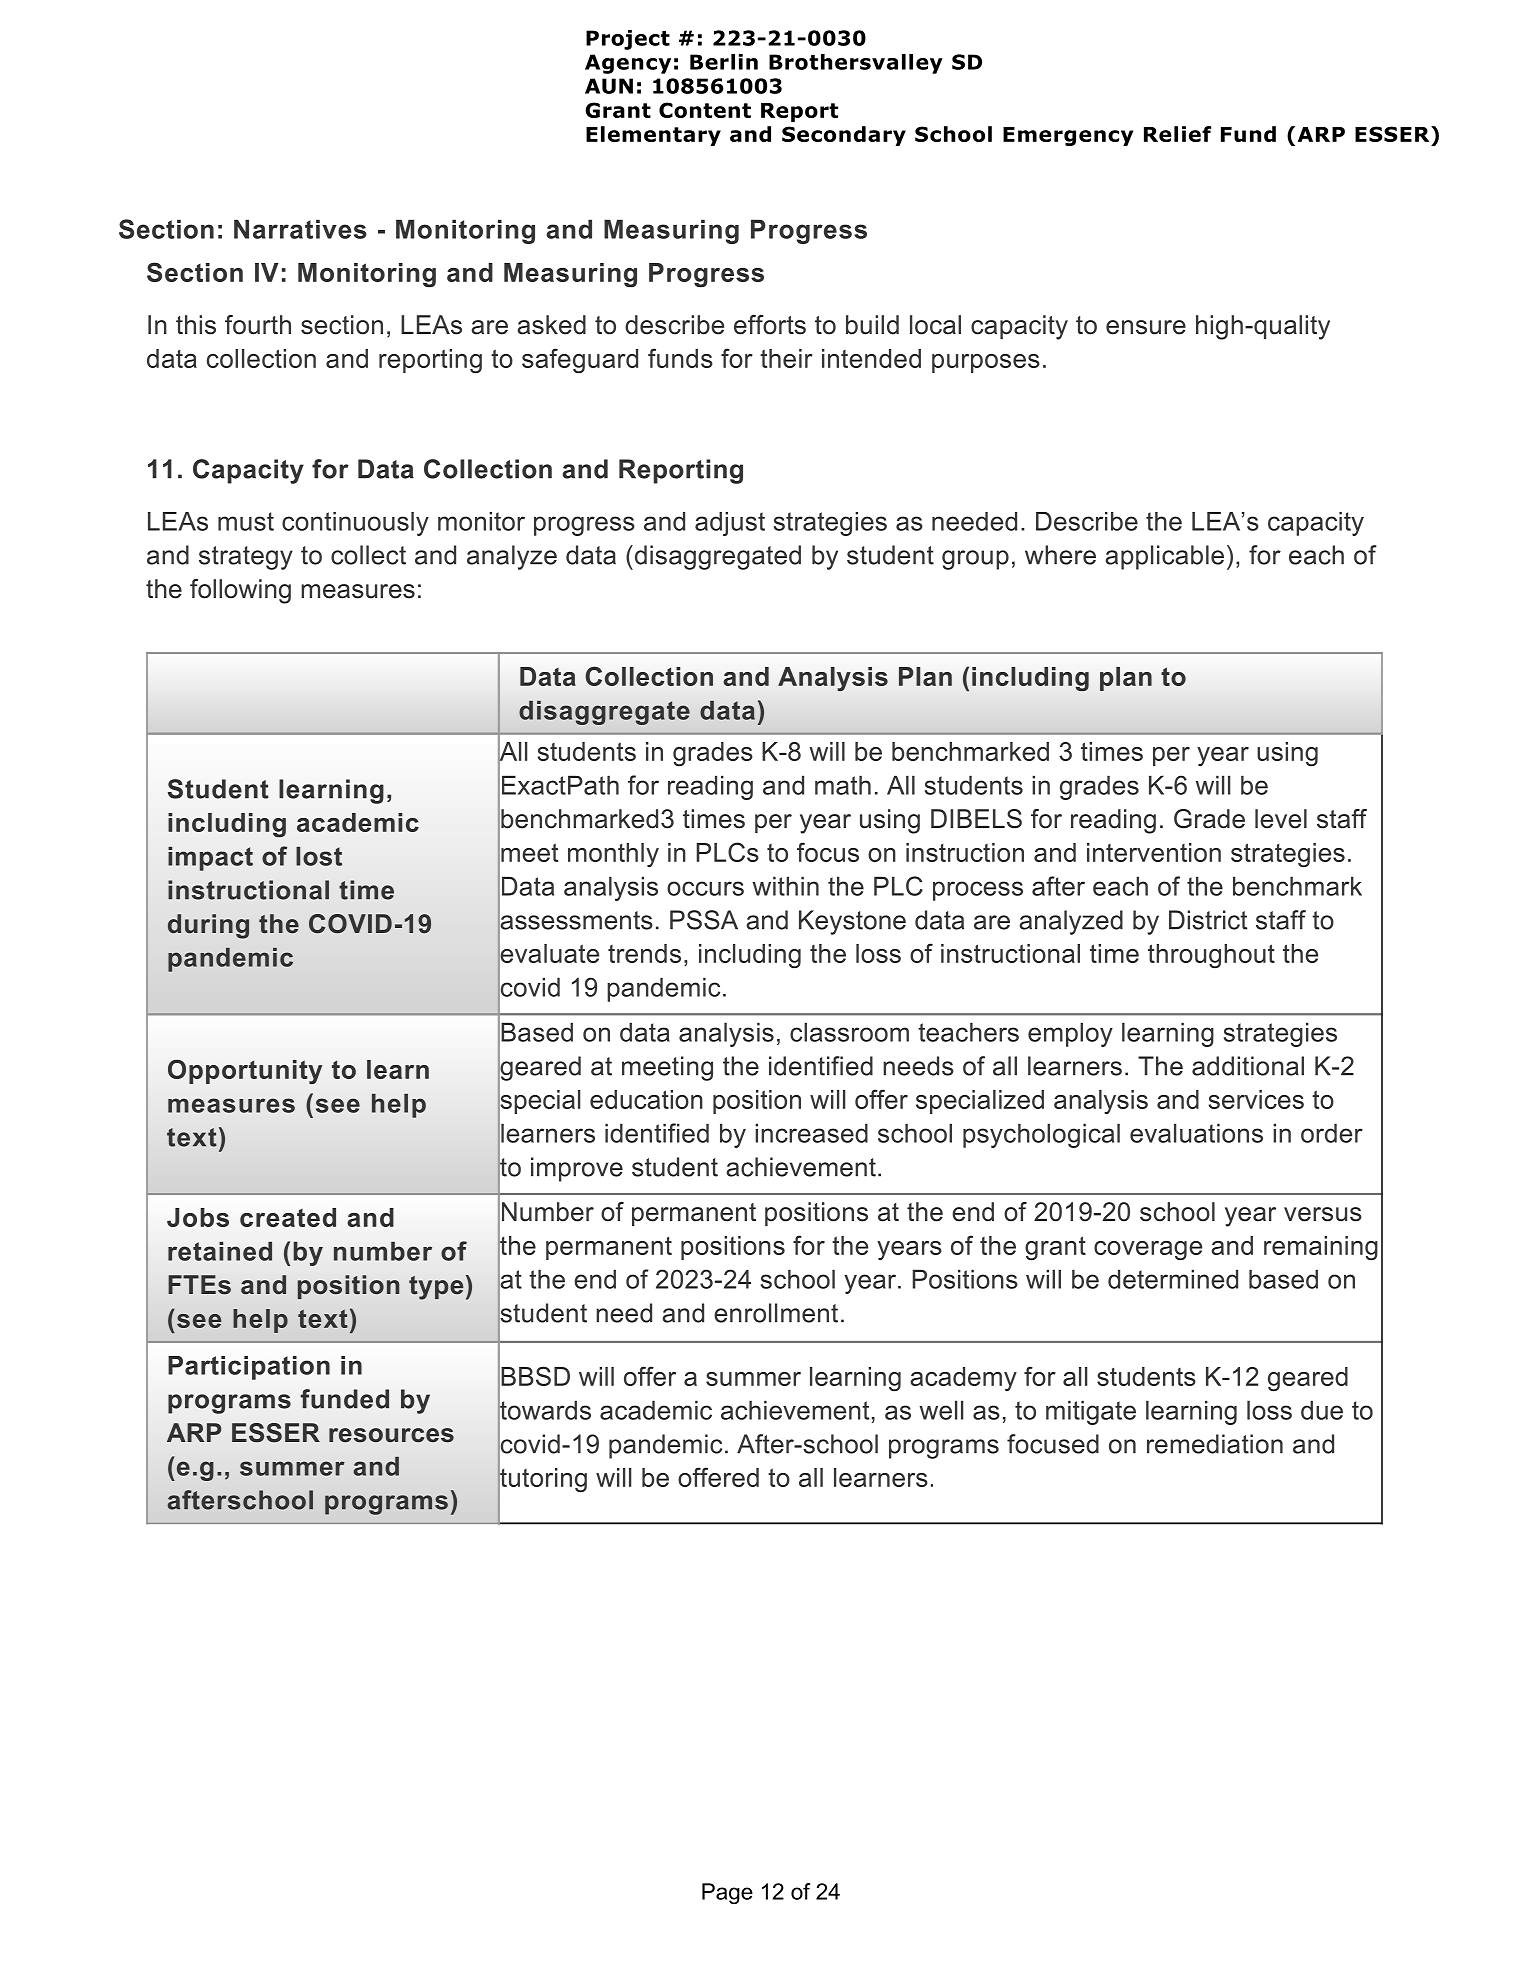  Describe the element at coordinates (319, 856) in the page. I see `lost` at that location.
